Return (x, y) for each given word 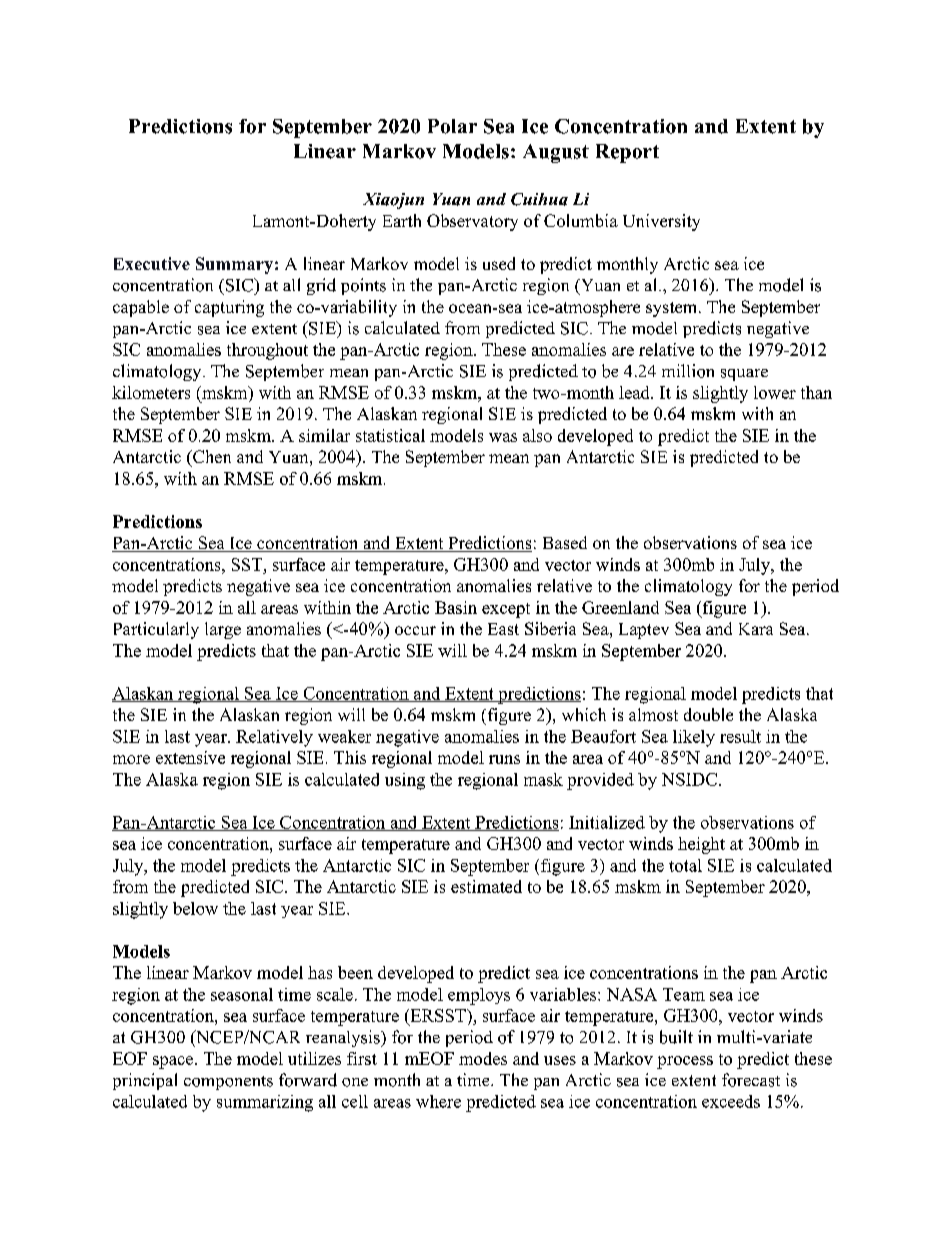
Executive (152, 263)
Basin (456, 607)
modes (483, 1058)
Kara (756, 629)
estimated (486, 886)
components (228, 1083)
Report (627, 153)
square (744, 375)
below (195, 908)
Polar (452, 126)
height (701, 845)
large (223, 630)
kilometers (151, 392)
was (503, 437)
